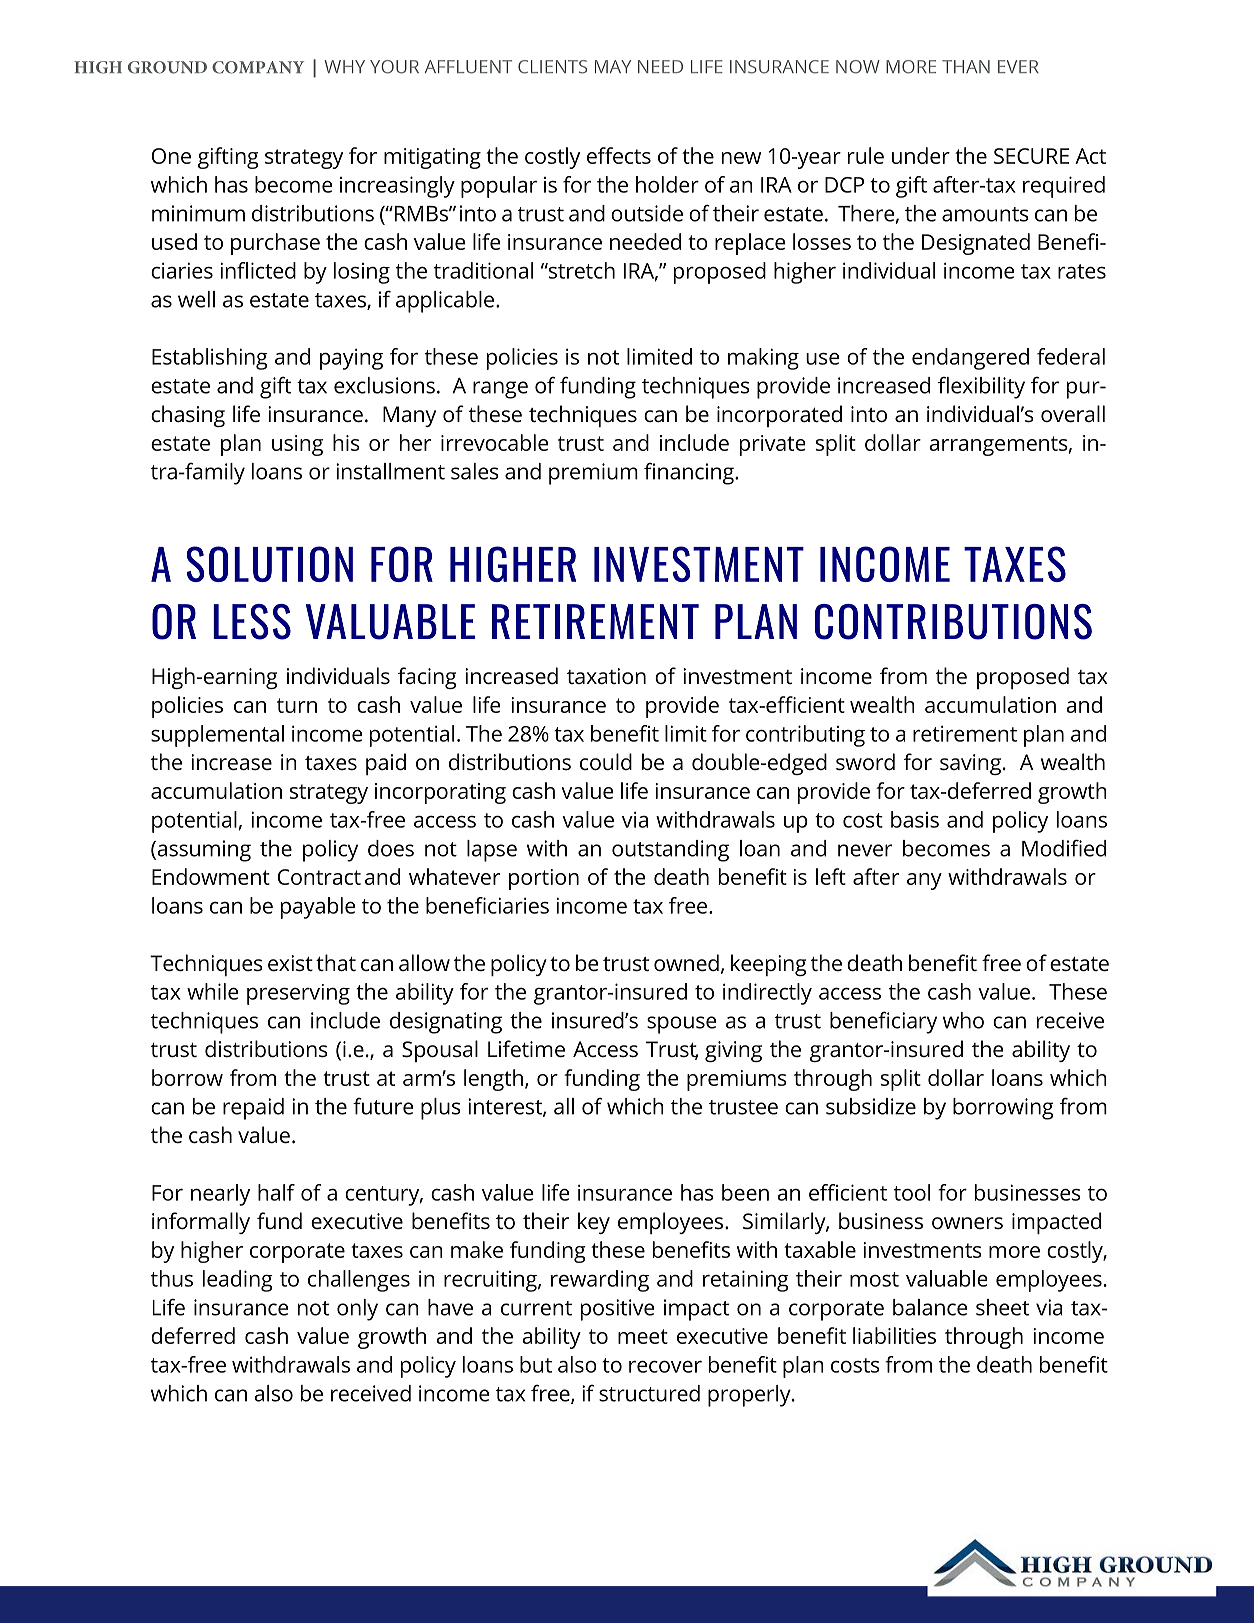 This screenshot has height=1623, width=1254. Describe the element at coordinates (318, 908) in the screenshot. I see `payable` at that location.
